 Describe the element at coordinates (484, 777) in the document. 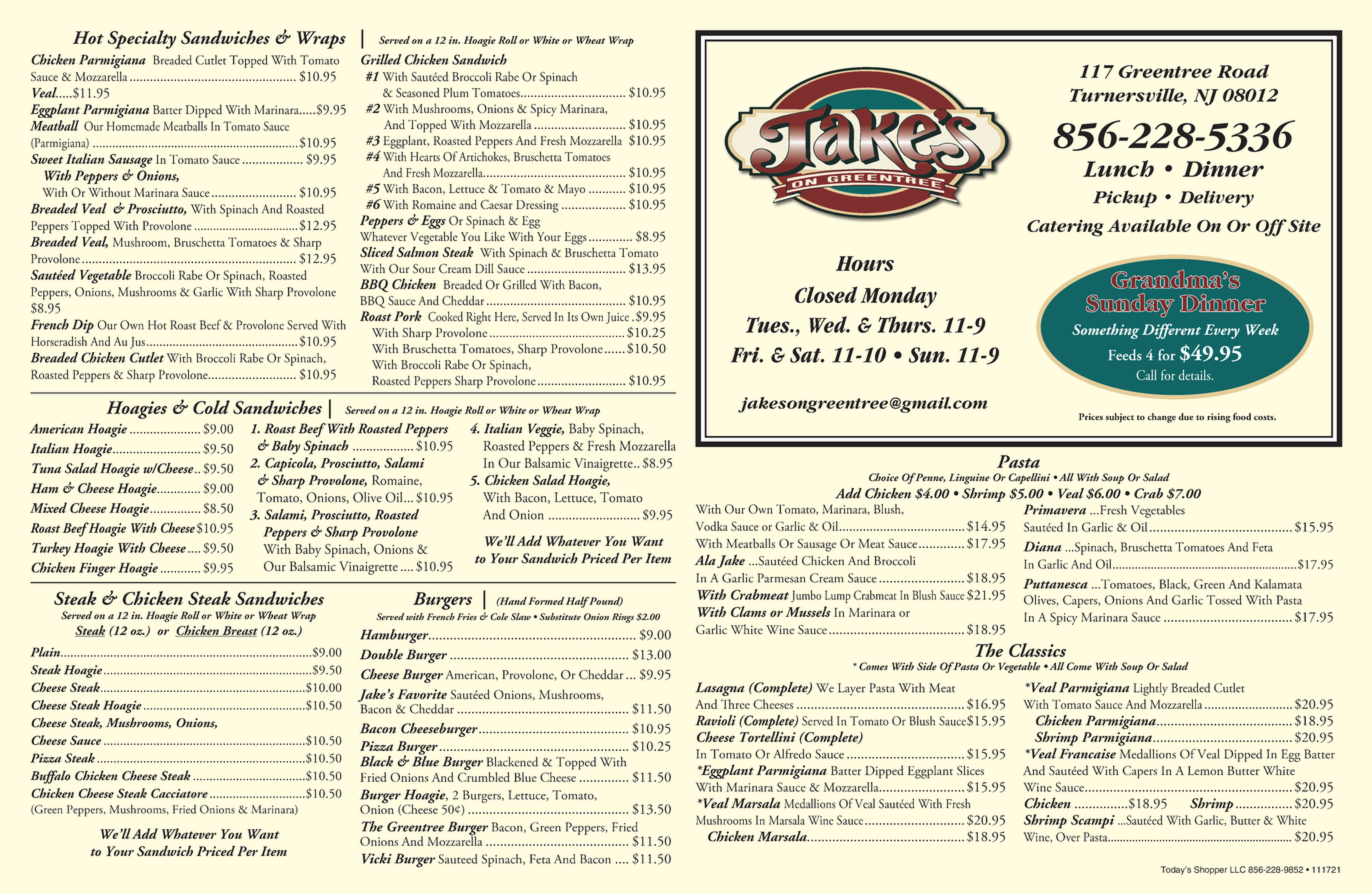

I see `Crumbled` at that location.
